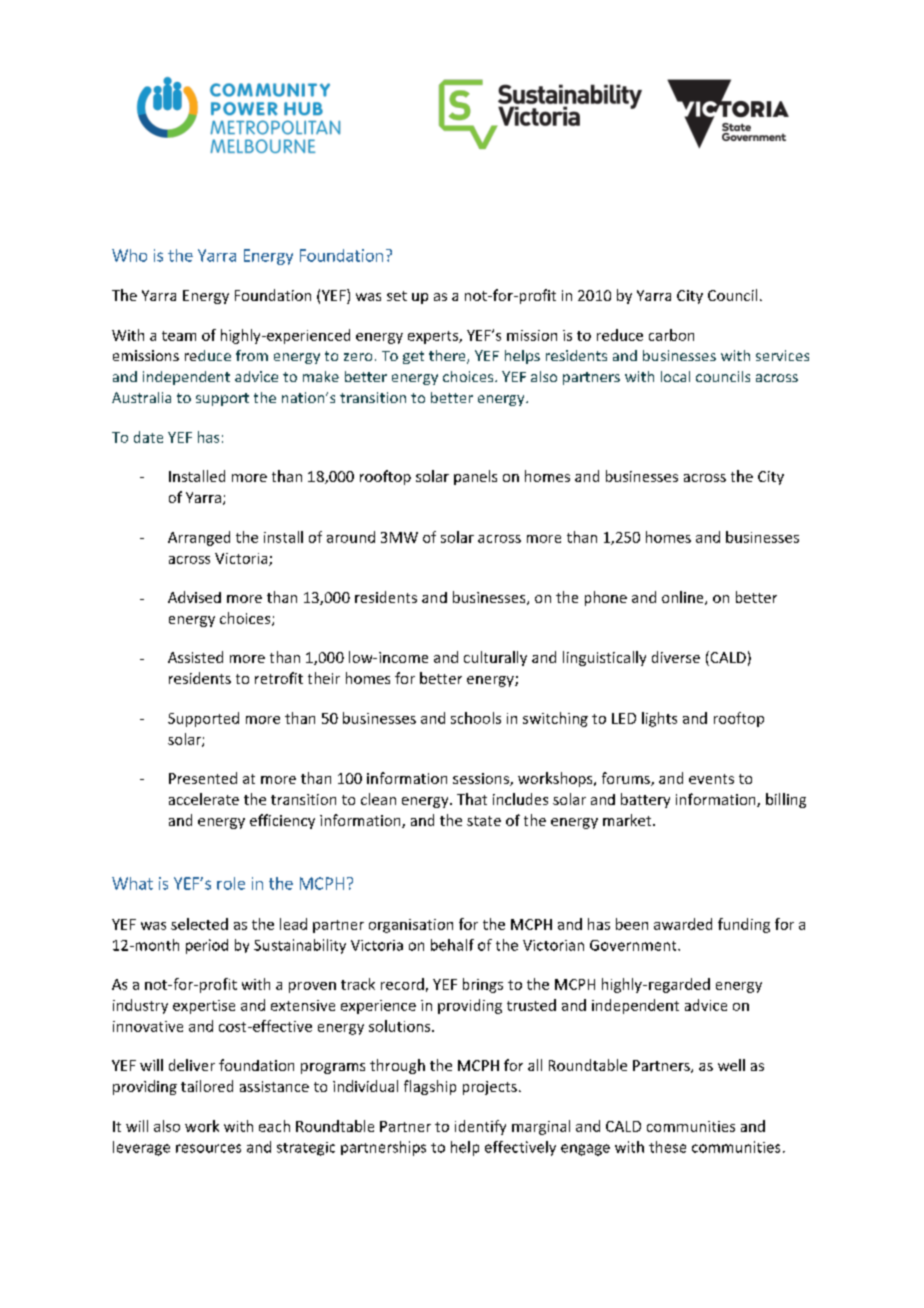 This document has height=1308, width=924. What do you see at coordinates (671, 335) in the document?
I see `carbon` at bounding box center [671, 335].
